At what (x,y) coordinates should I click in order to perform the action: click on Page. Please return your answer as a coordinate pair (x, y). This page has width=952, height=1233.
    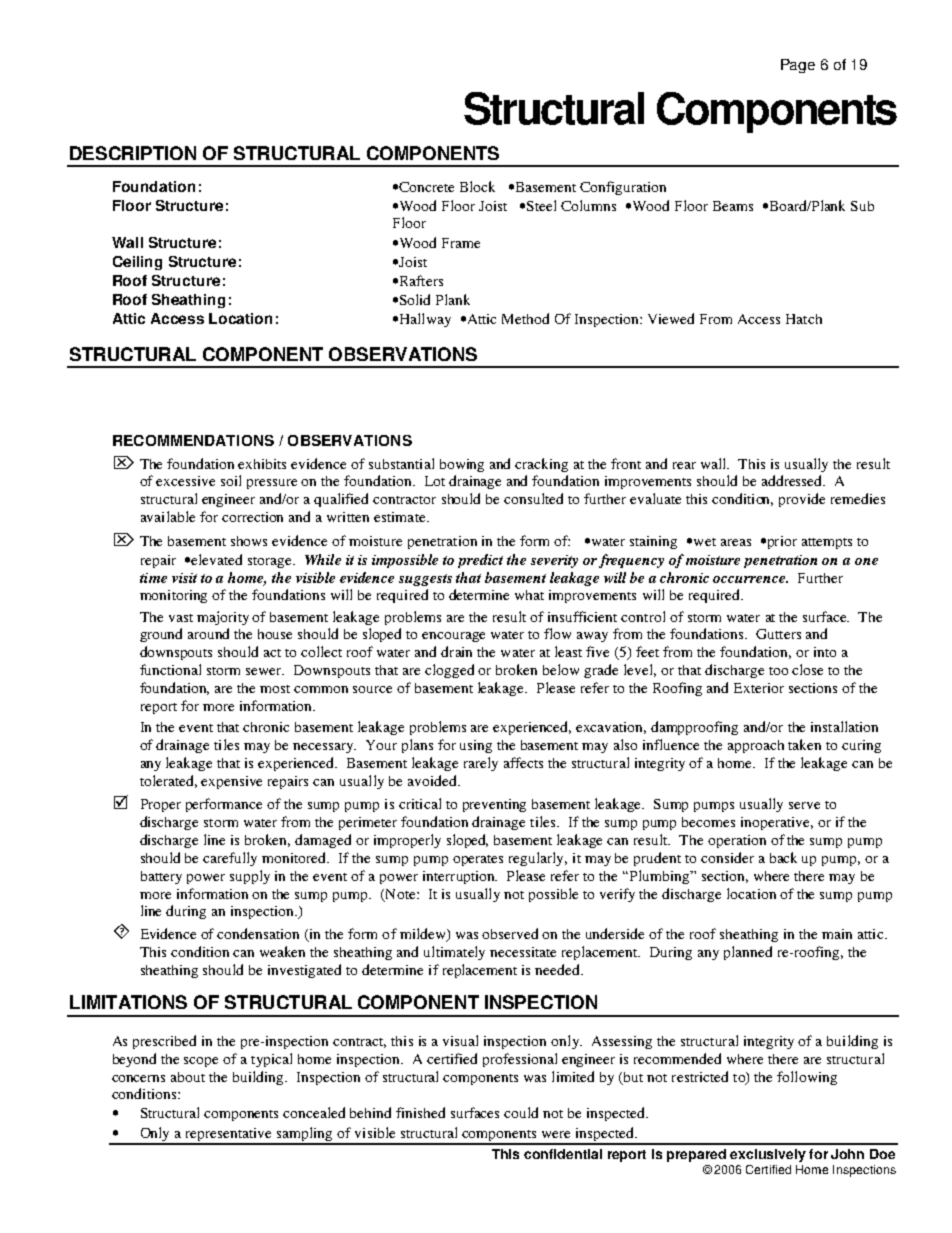
    Looking at the image, I should click on (798, 66).
